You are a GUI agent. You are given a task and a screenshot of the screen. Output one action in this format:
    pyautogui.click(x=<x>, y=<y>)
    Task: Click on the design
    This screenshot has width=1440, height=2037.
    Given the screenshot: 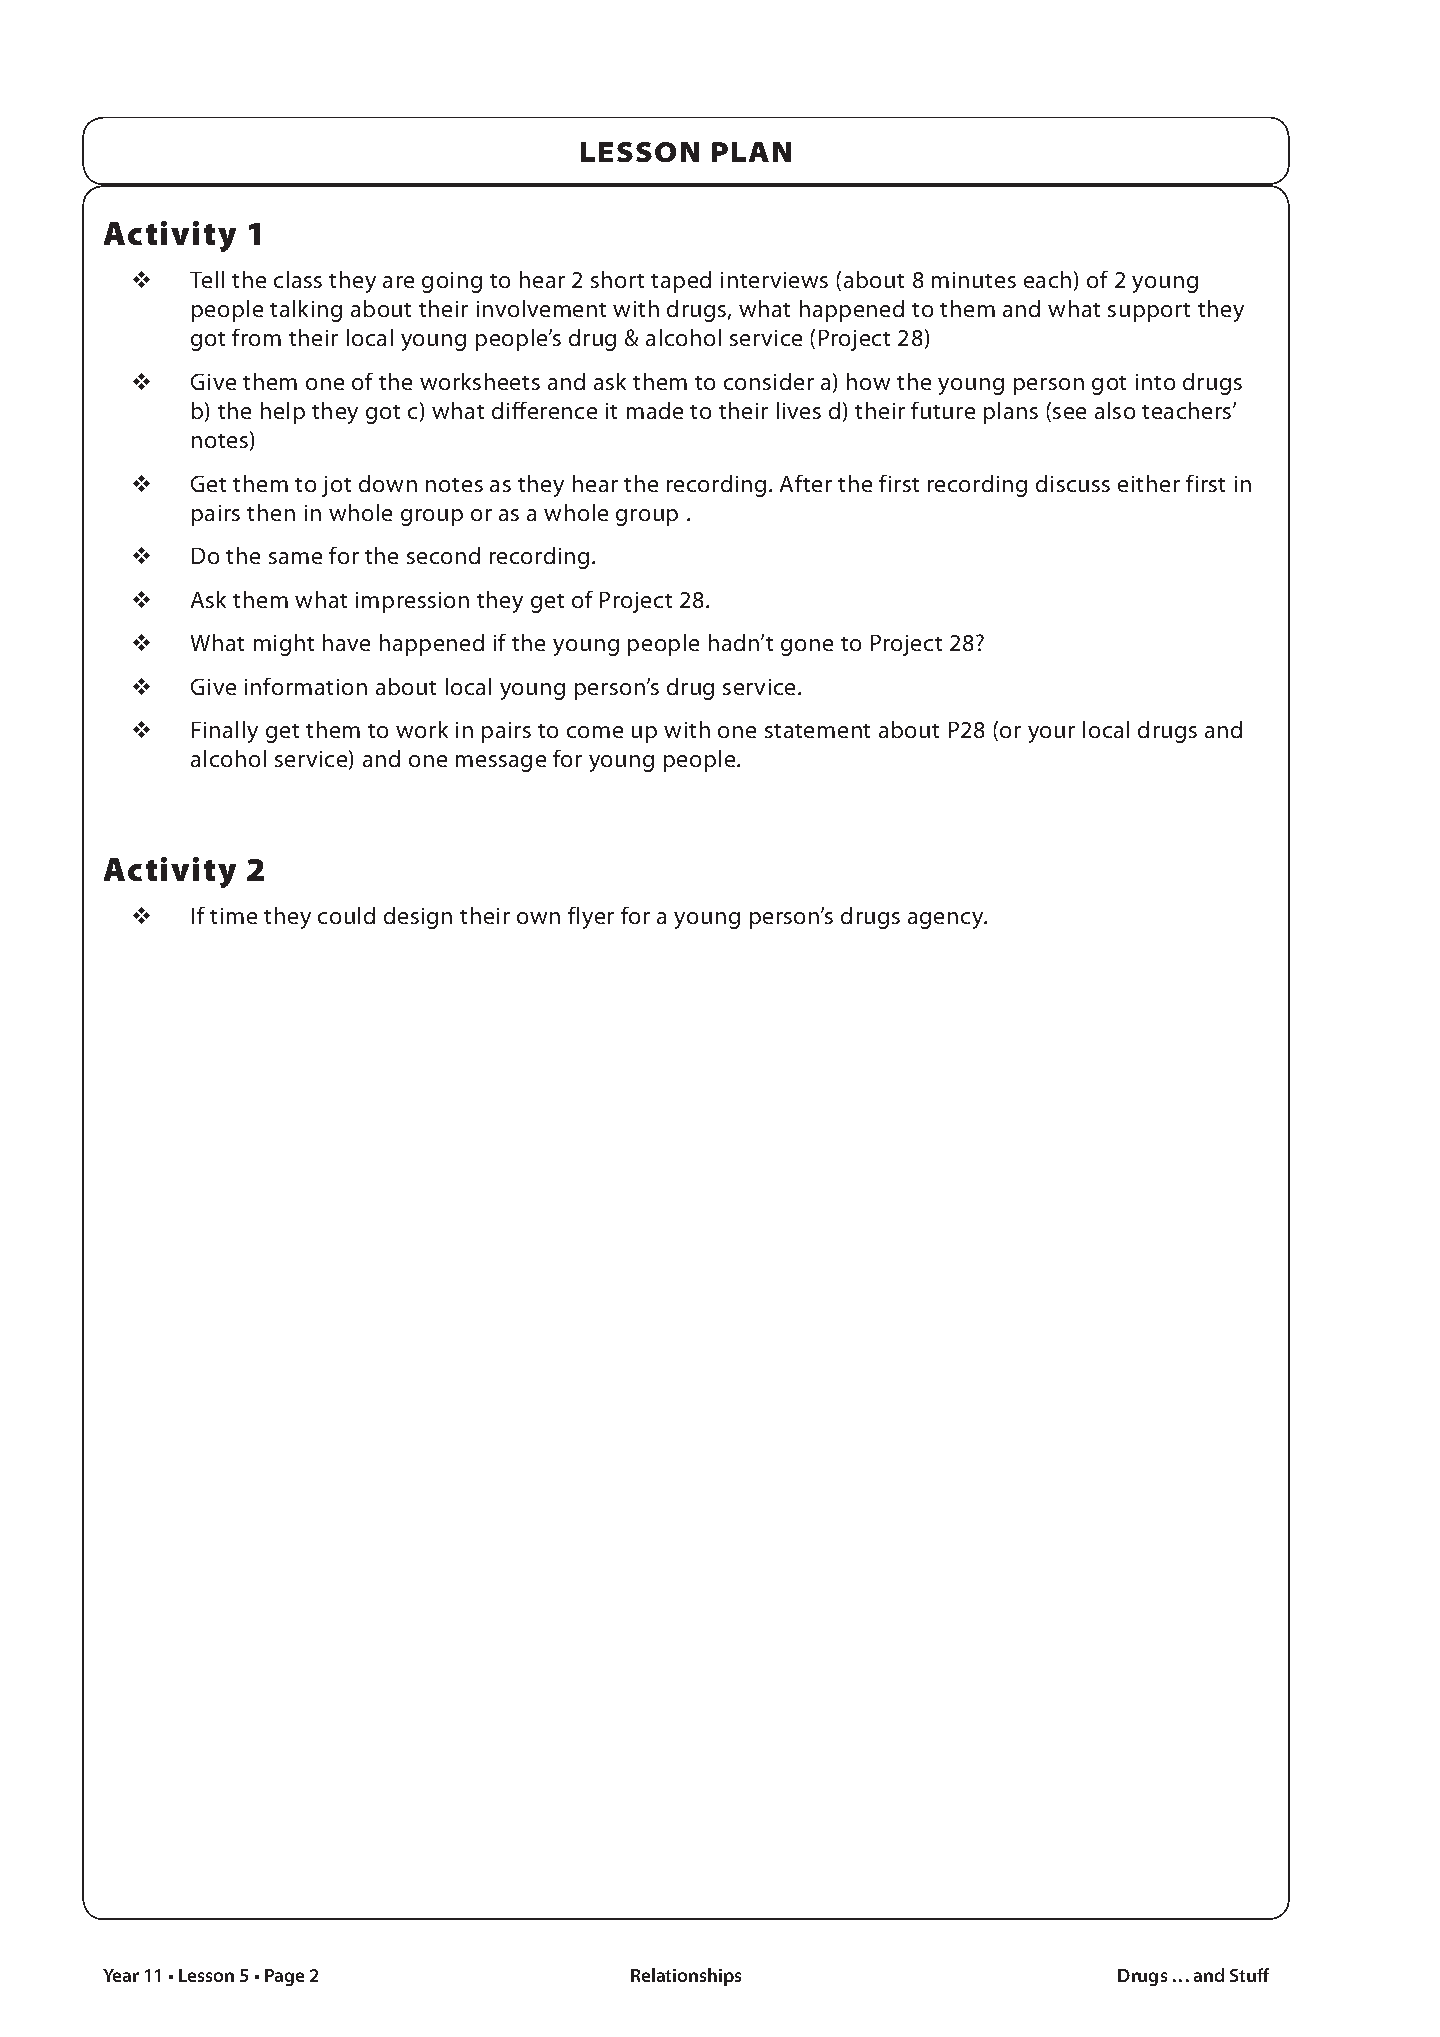 What is the action you would take?
    pyautogui.click(x=418, y=918)
